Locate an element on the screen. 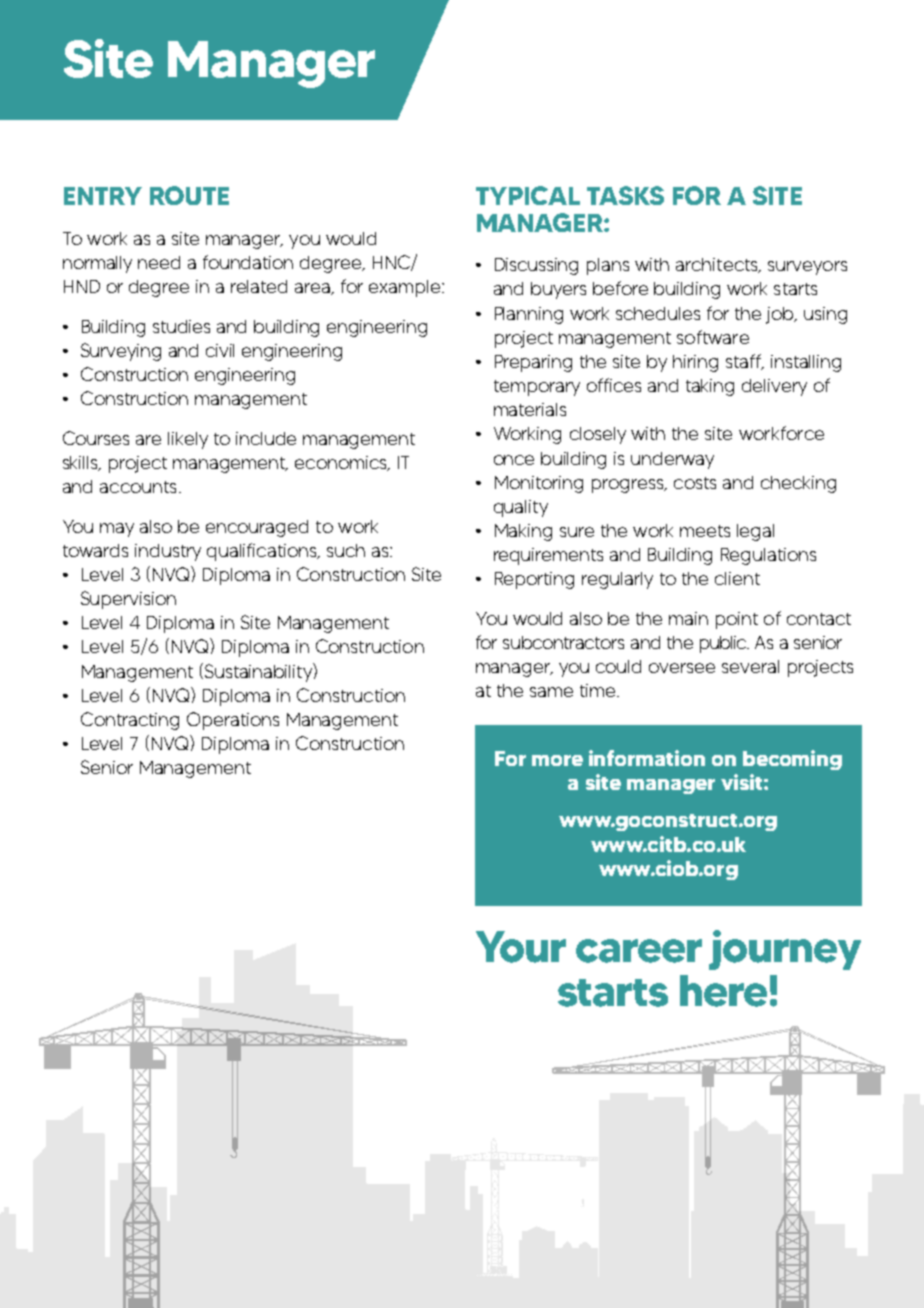 Image resolution: width=924 pixels, height=1308 pixels. same is located at coordinates (551, 692).
